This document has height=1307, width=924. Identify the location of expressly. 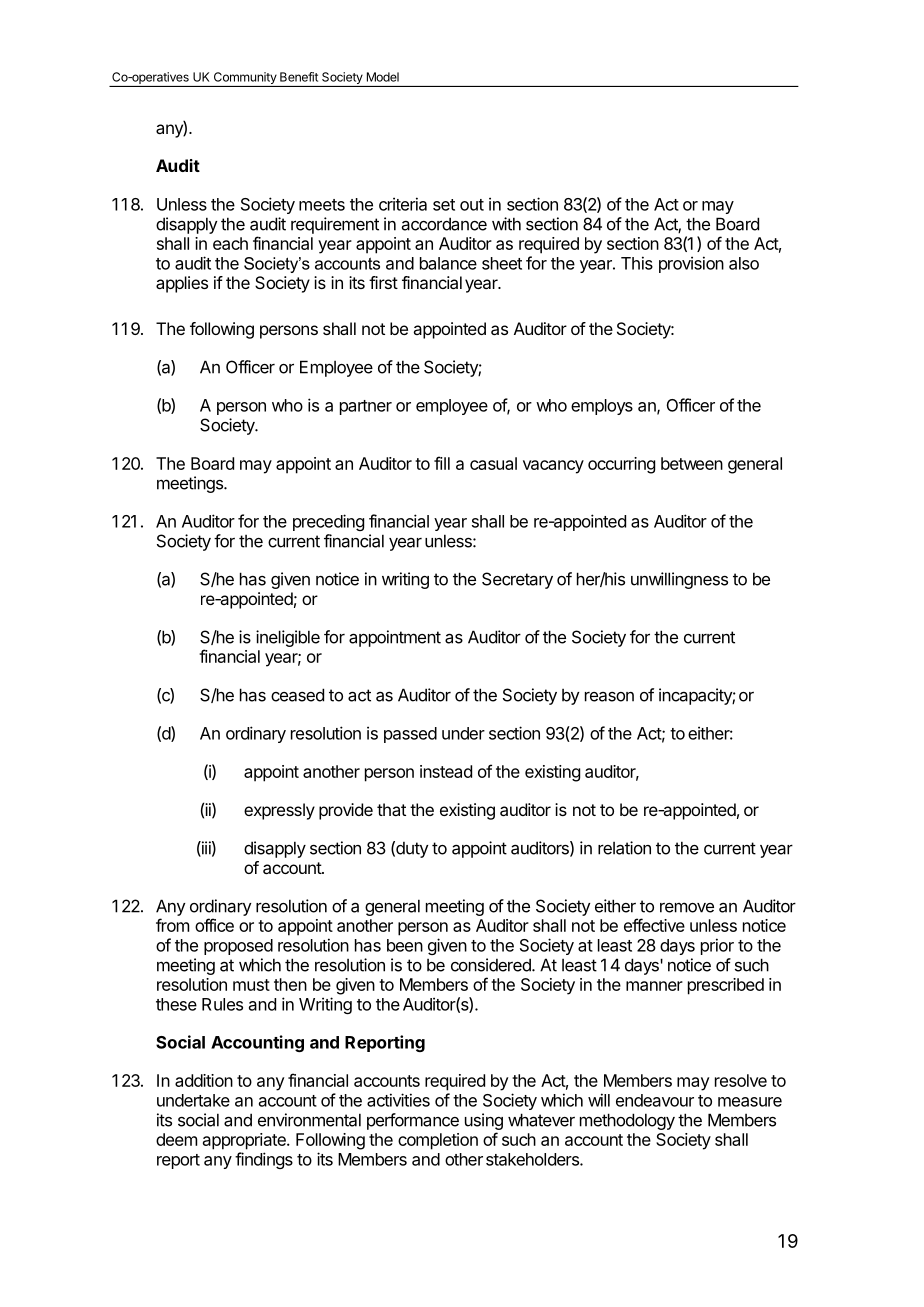
(279, 811).
